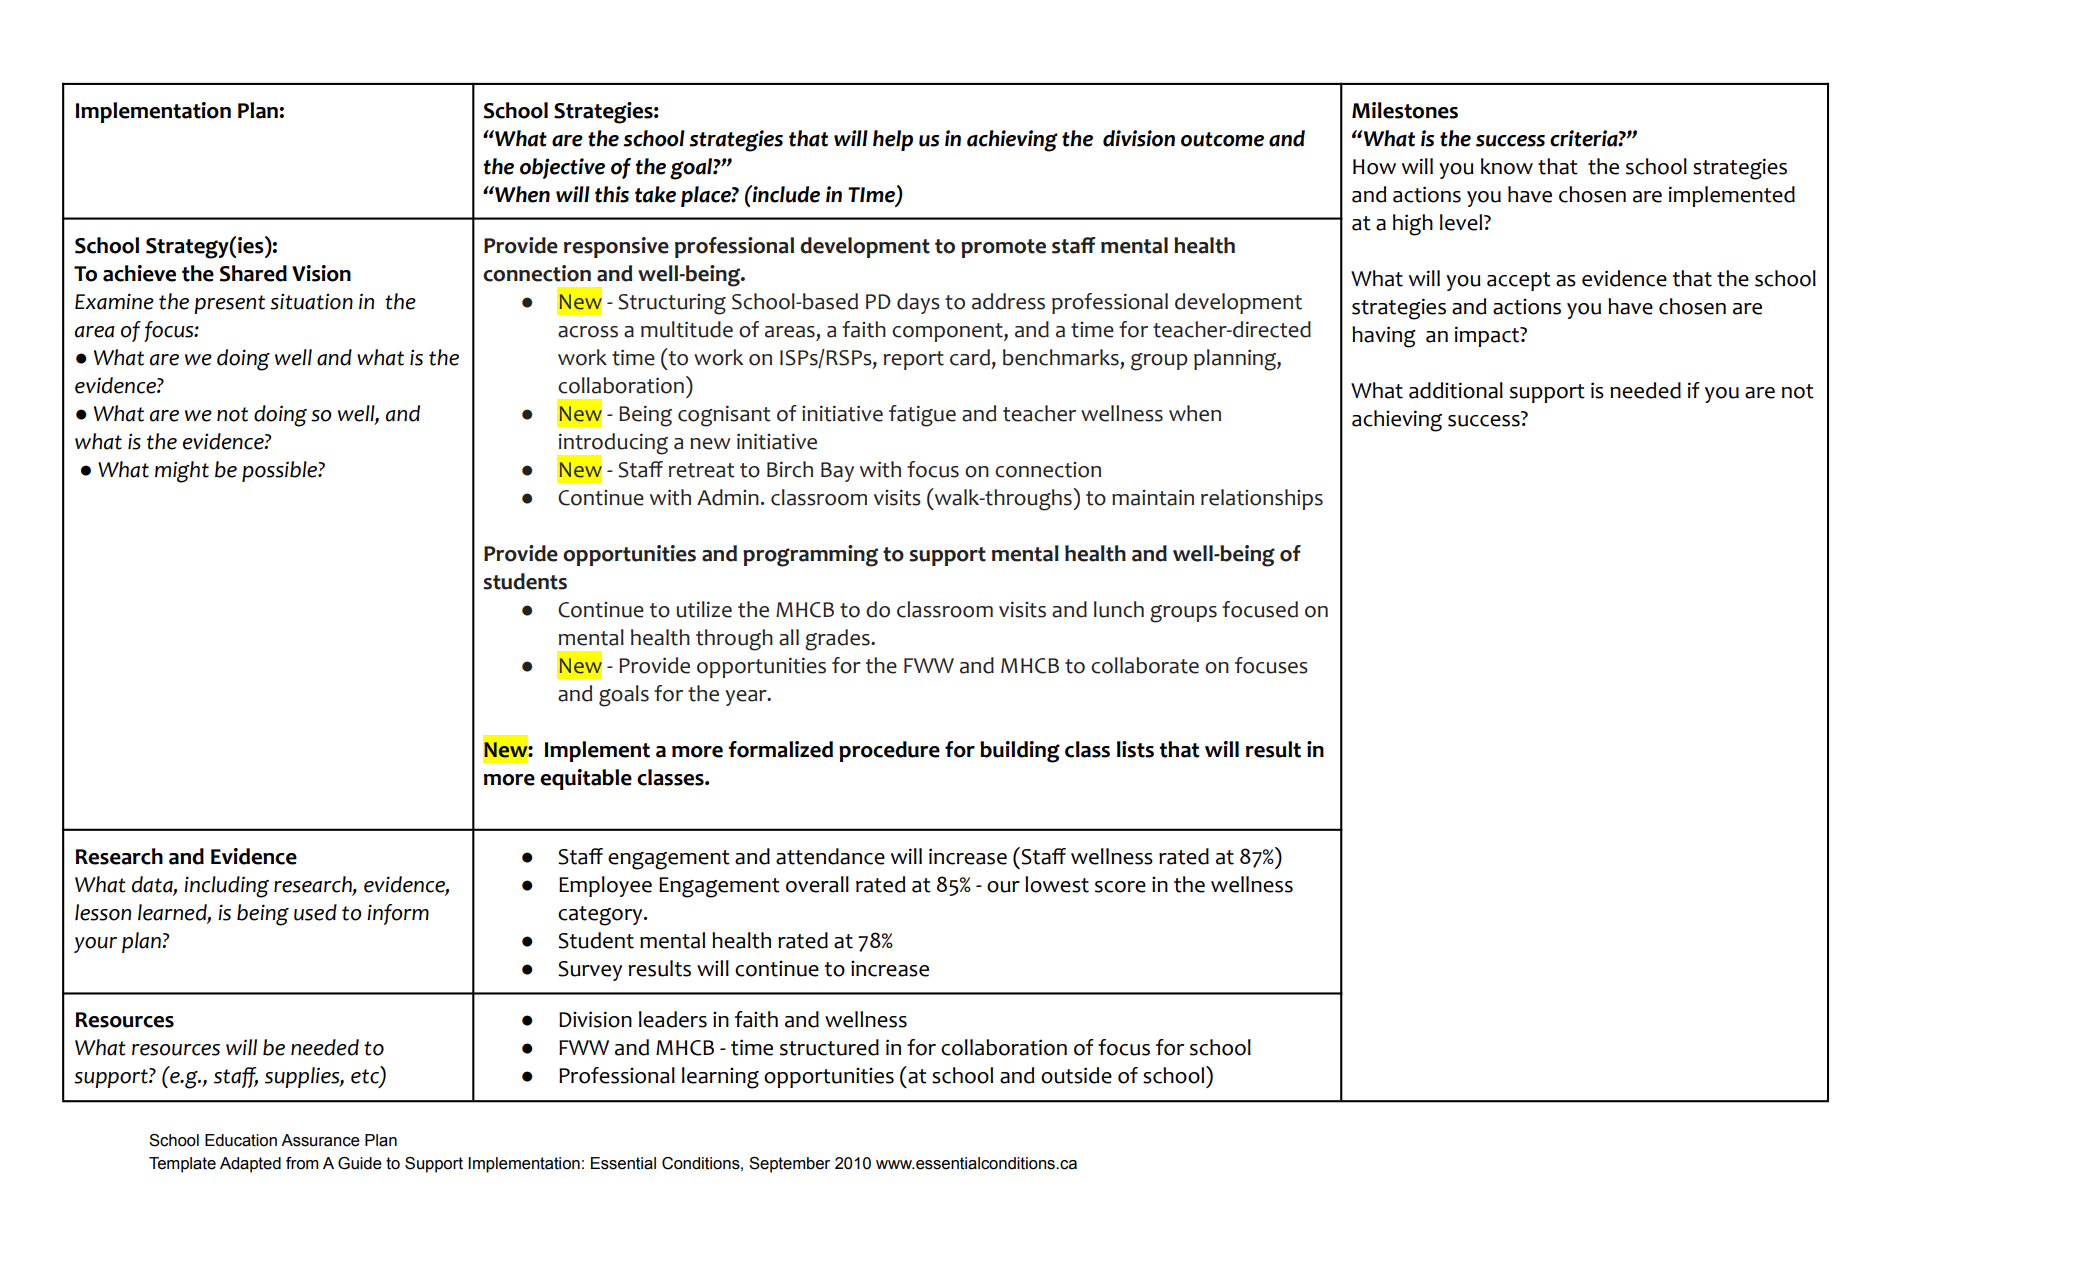 The height and width of the image is (1268, 2088). I want to click on collaborate, so click(1145, 665).
